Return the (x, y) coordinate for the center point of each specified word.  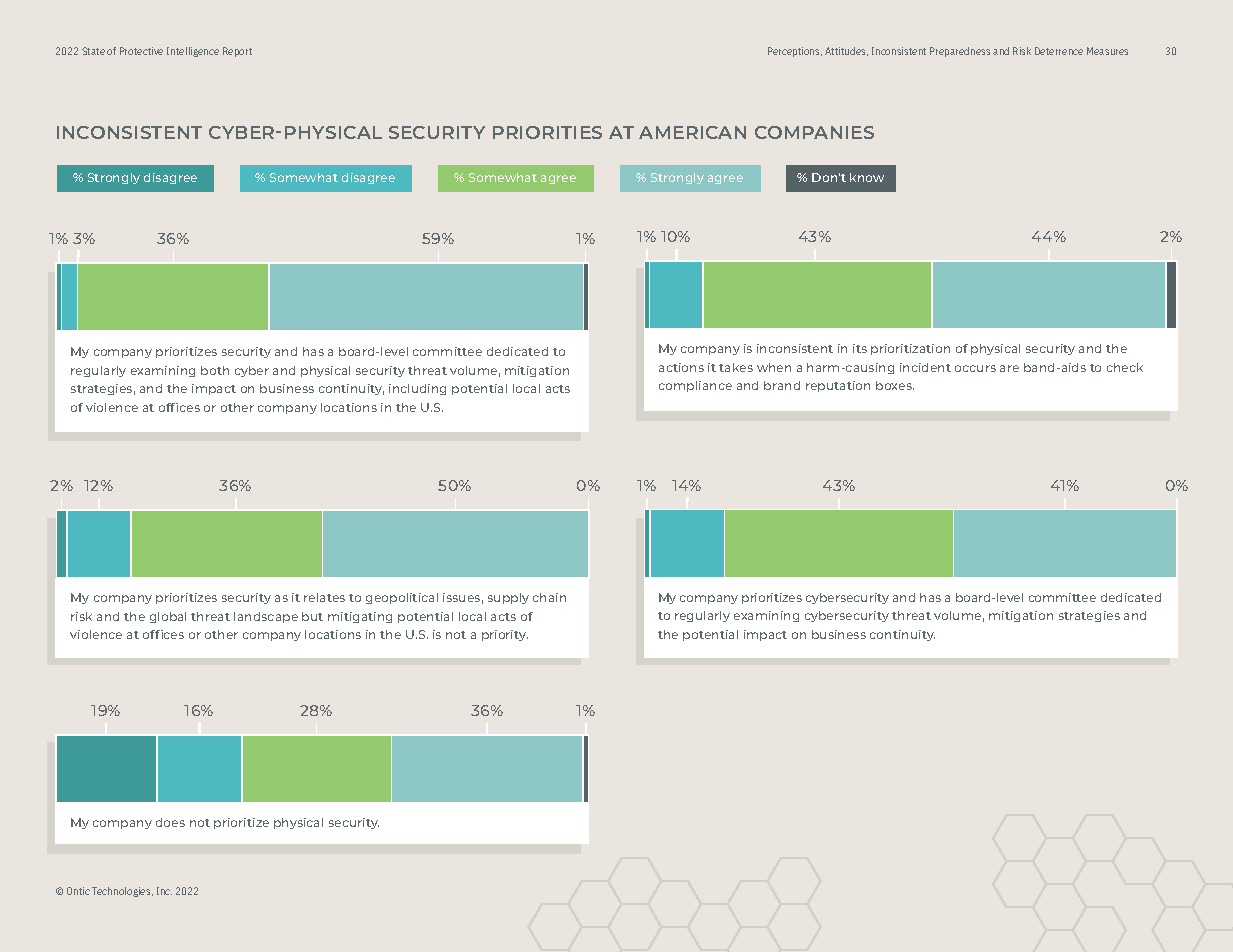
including (417, 389)
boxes (895, 385)
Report (237, 52)
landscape (266, 617)
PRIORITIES (547, 132)
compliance (695, 386)
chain (549, 597)
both (215, 370)
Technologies (122, 892)
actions (681, 367)
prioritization (910, 349)
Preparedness (960, 52)
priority (505, 635)
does (170, 822)
